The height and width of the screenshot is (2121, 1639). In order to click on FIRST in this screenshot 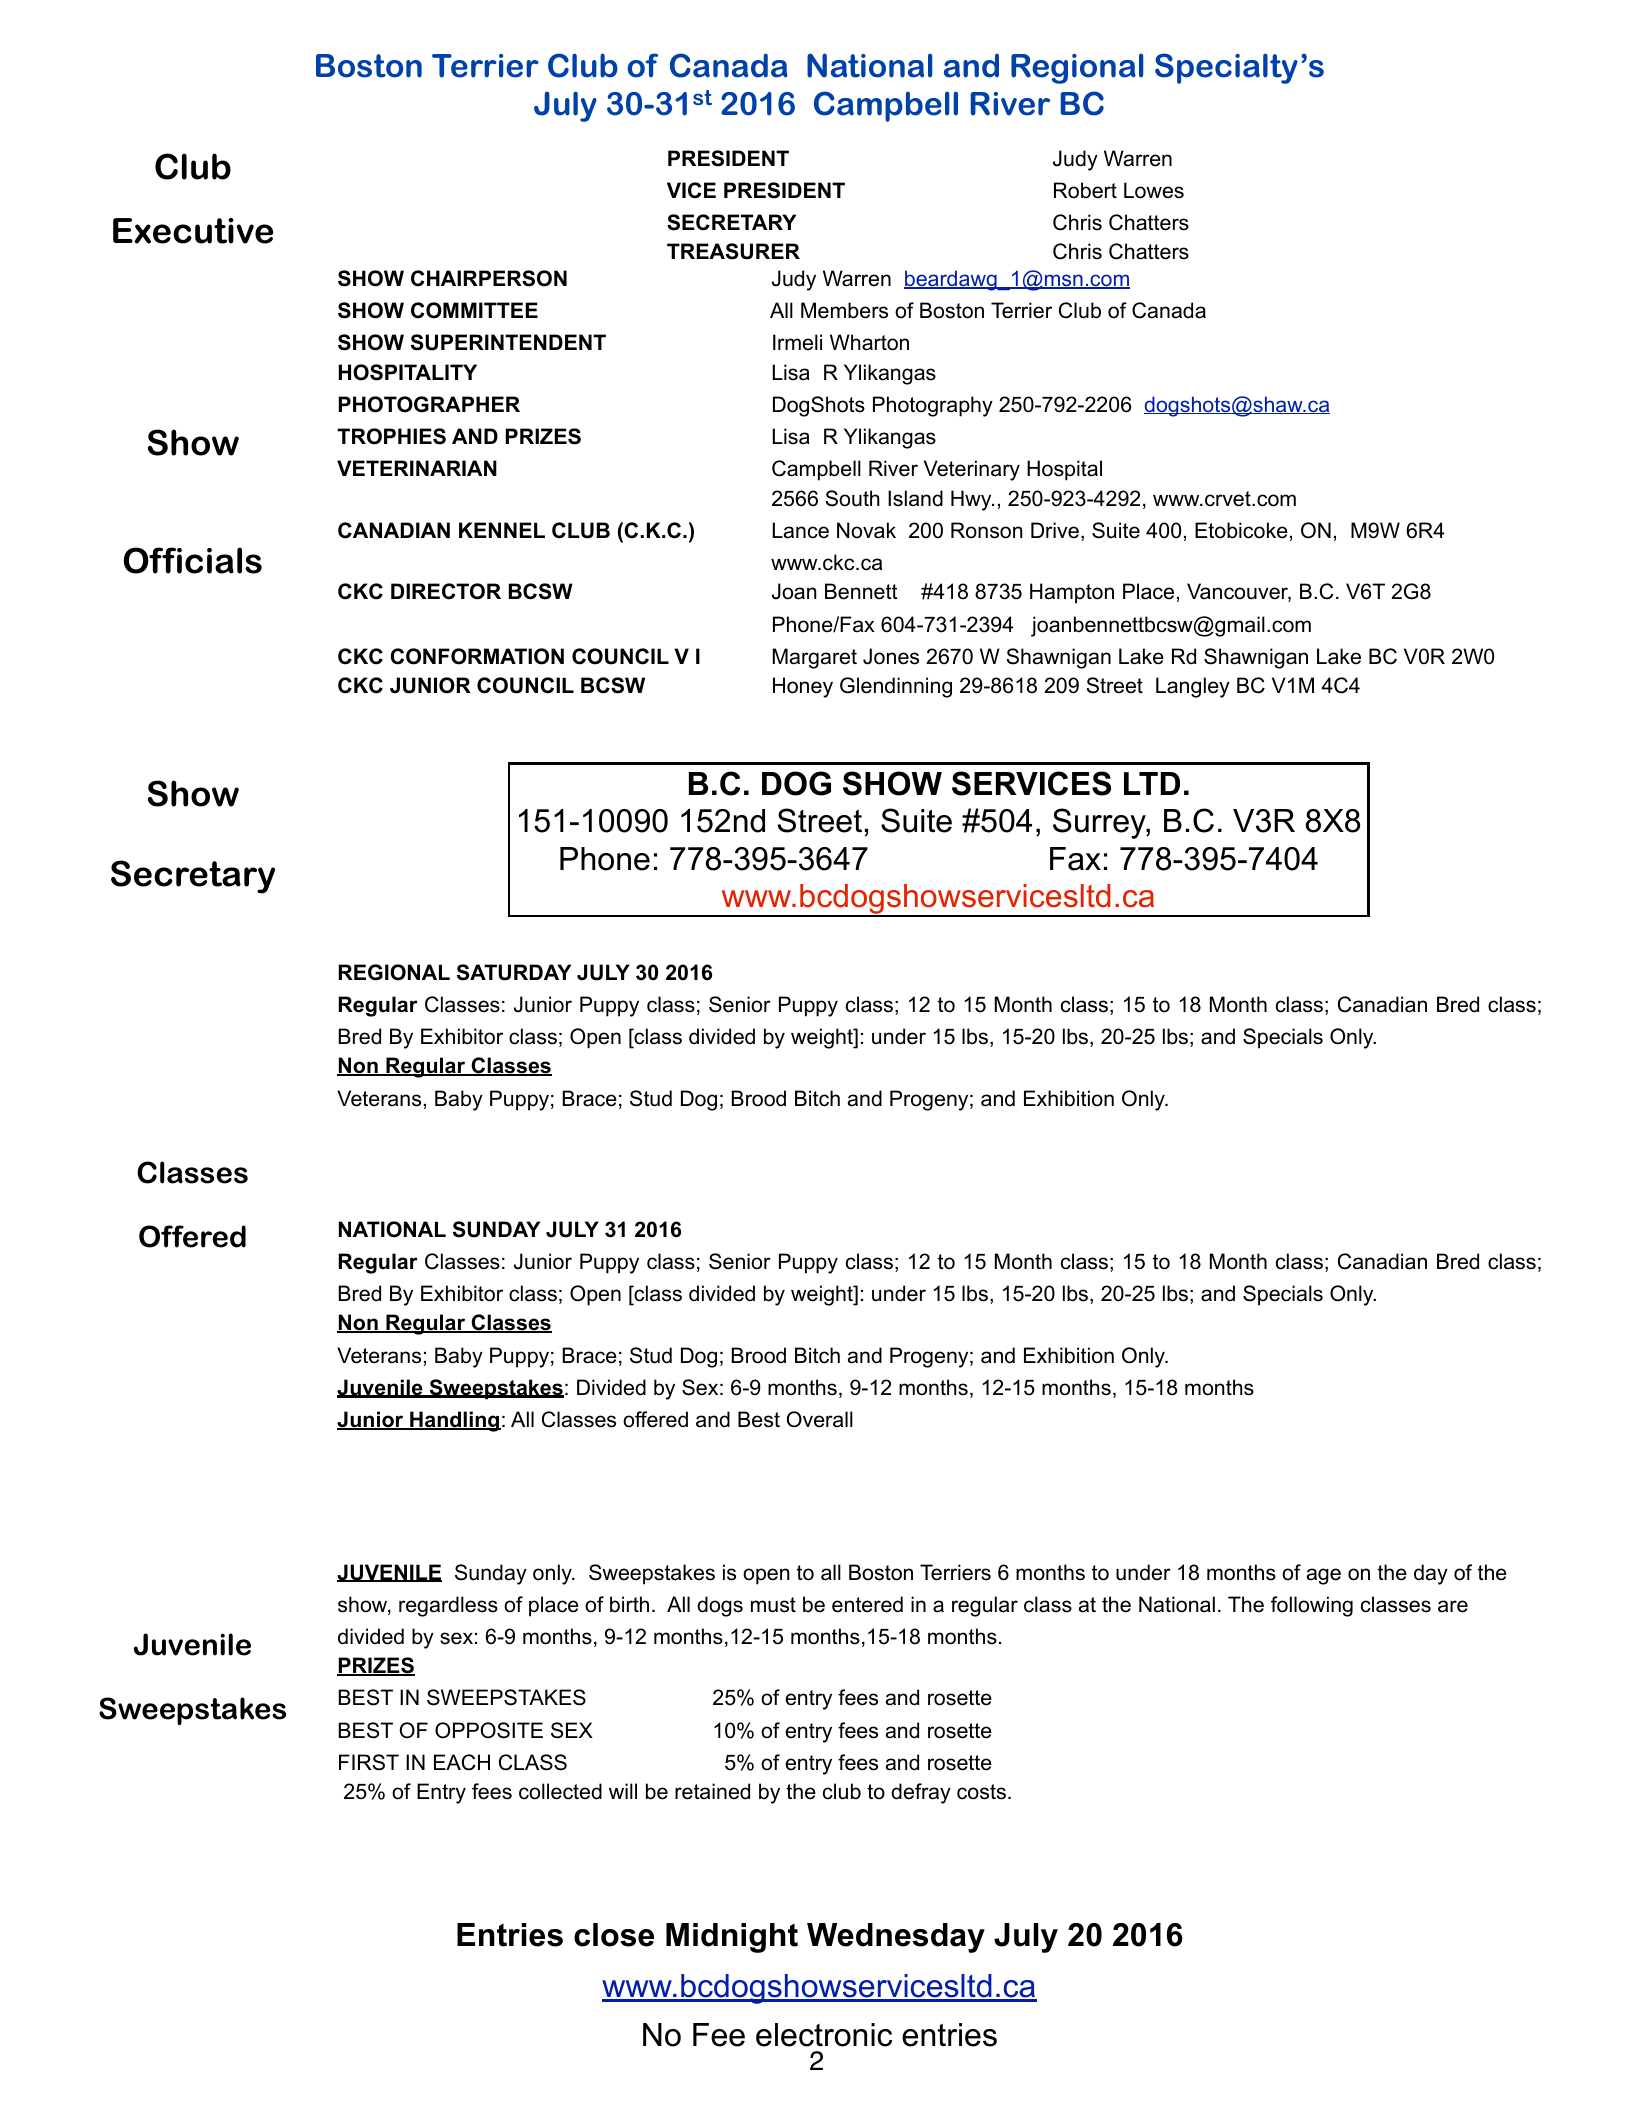, I will do `click(369, 1762)`.
